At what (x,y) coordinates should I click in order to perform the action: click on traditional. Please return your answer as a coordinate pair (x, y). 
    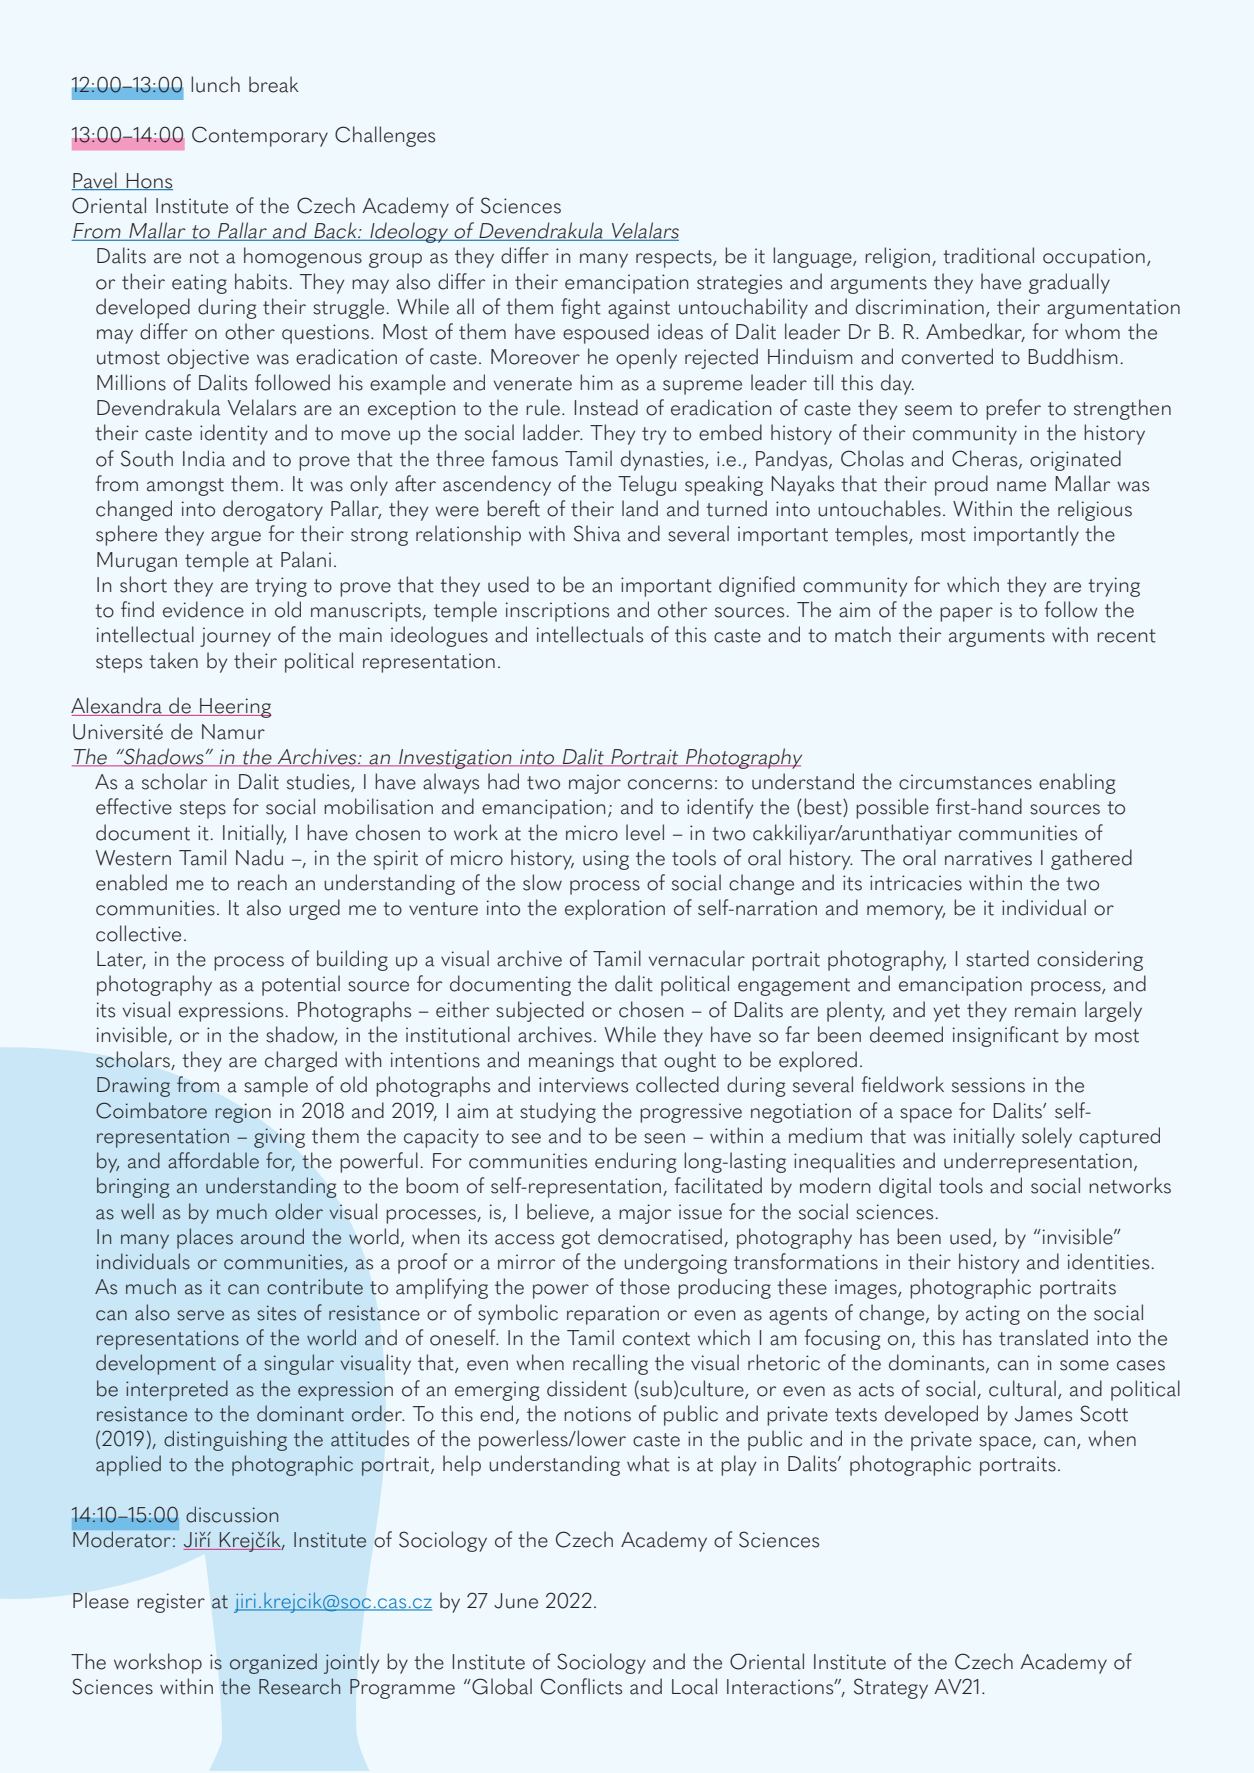
    Looking at the image, I should click on (988, 255).
